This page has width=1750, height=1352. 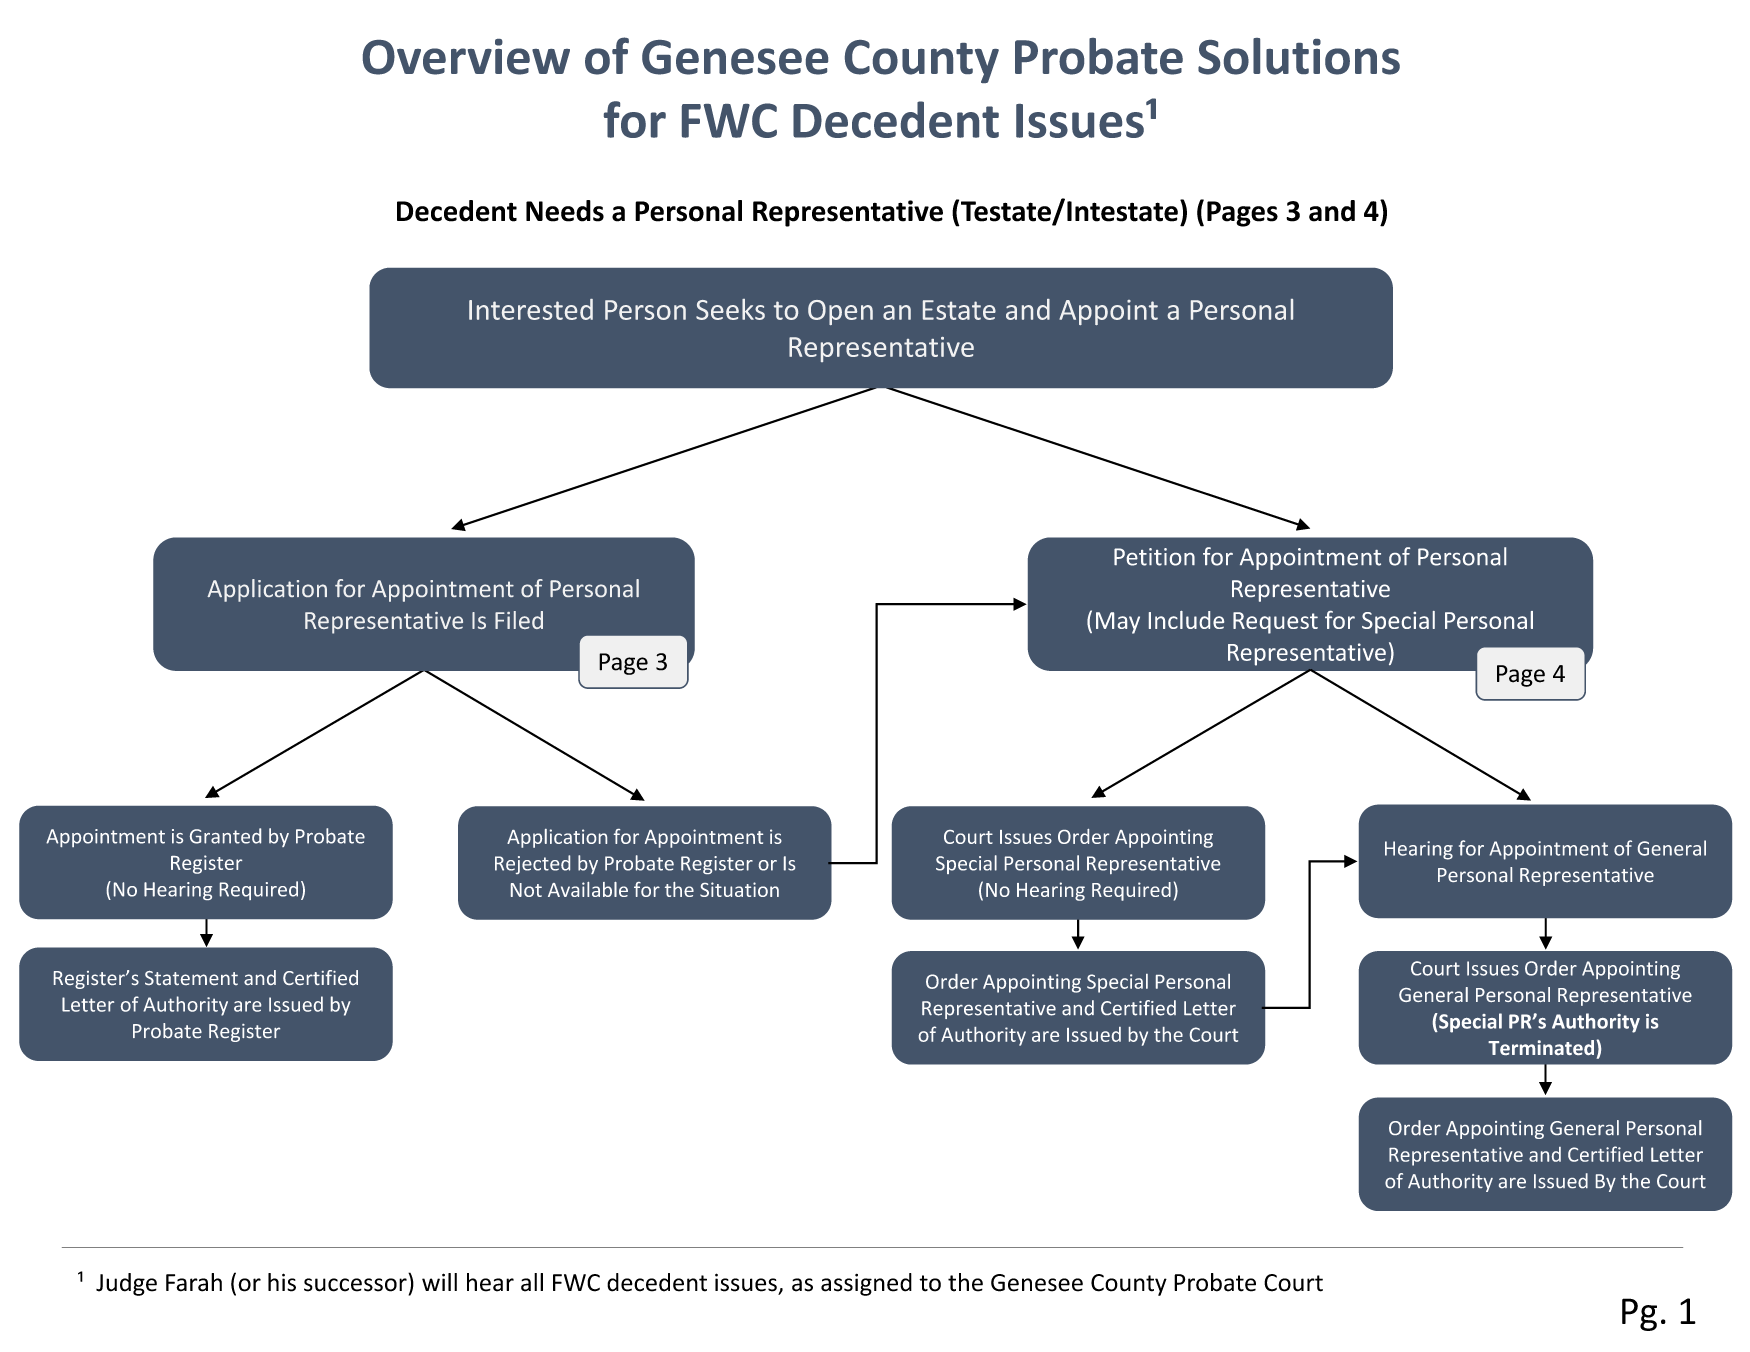 What do you see at coordinates (282, 1282) in the page?
I see `his` at bounding box center [282, 1282].
